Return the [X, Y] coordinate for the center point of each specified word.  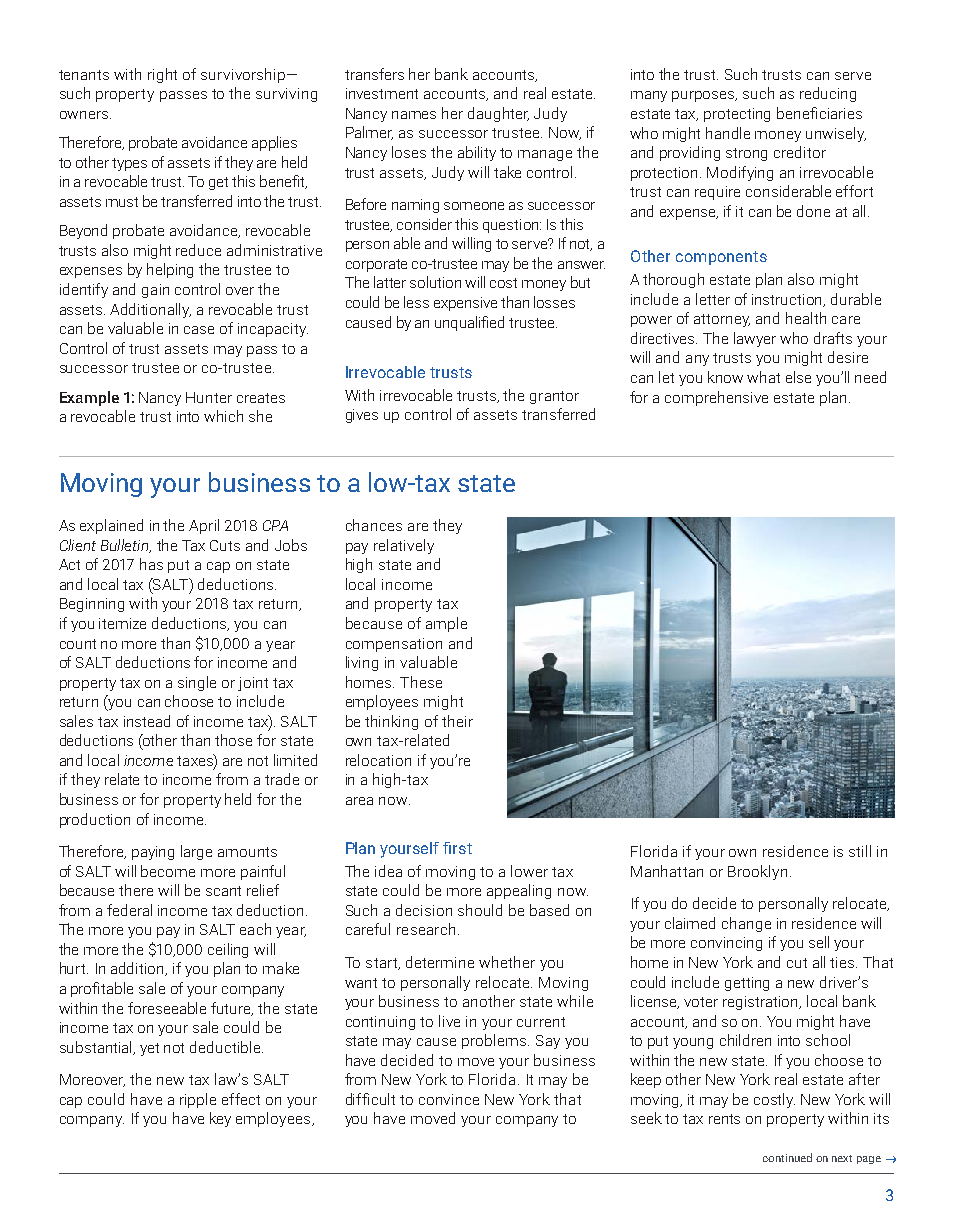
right [162, 75]
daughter [498, 114]
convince [449, 1099]
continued [787, 1157]
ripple [198, 1100]
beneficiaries [819, 113]
